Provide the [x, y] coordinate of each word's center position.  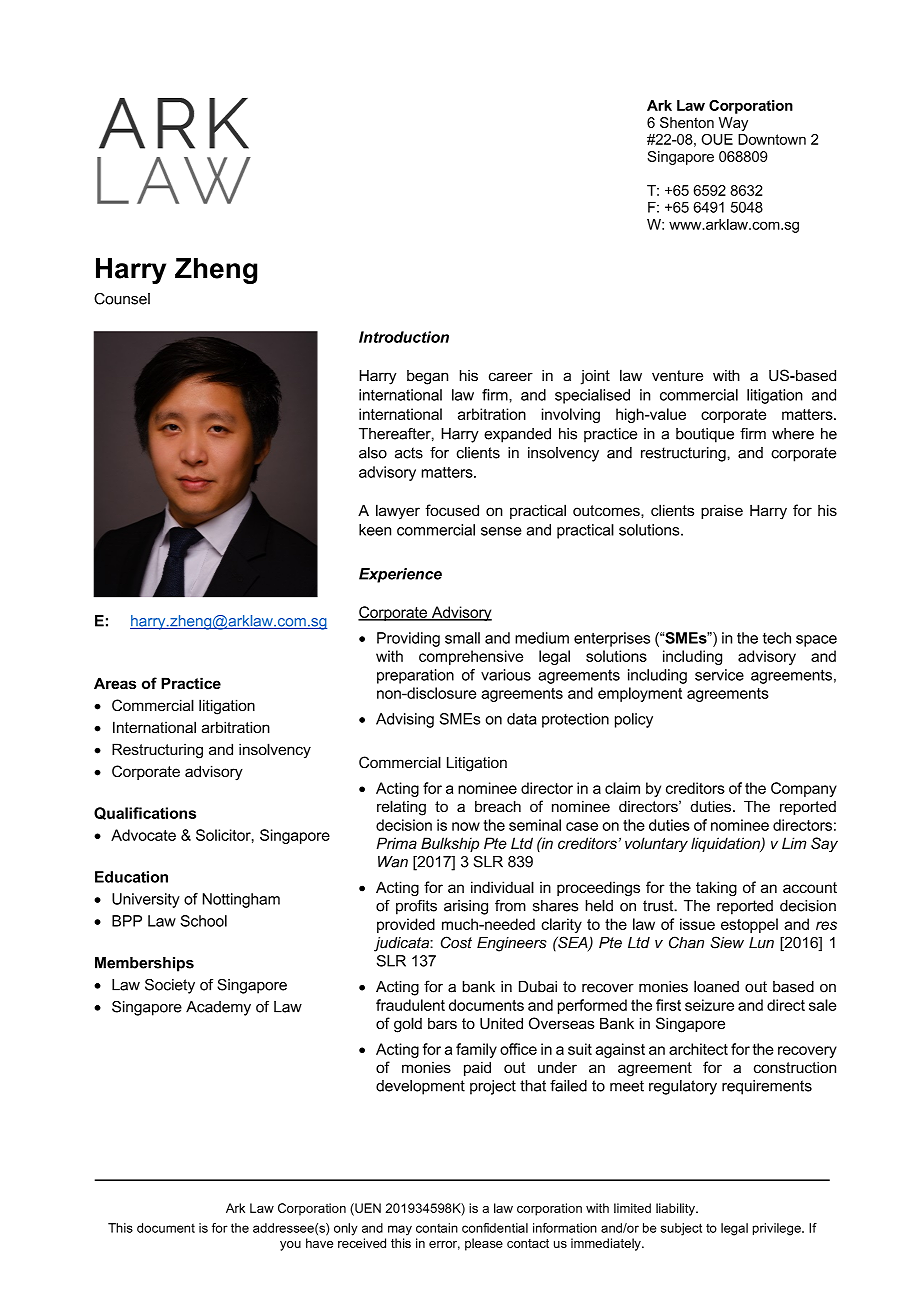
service [719, 675]
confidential [495, 1228]
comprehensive [471, 657]
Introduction [404, 337]
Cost [456, 942]
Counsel [122, 299]
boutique [705, 435]
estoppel [749, 925]
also [373, 453]
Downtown [772, 139]
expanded [517, 435]
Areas [115, 683]
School [203, 921]
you [290, 1246]
